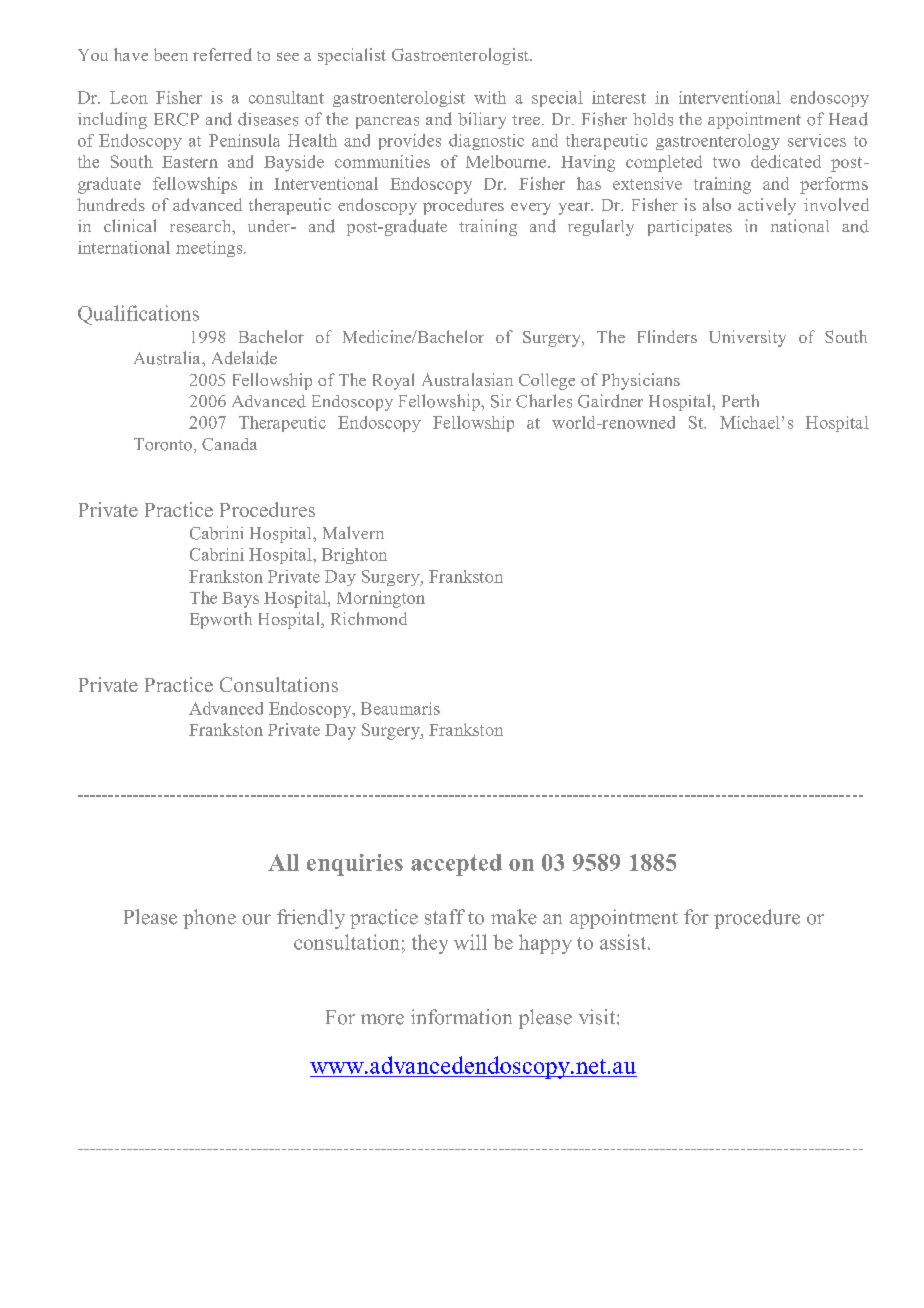 This page has height=1308, width=924. What do you see at coordinates (456, 865) in the page?
I see `accepted` at bounding box center [456, 865].
